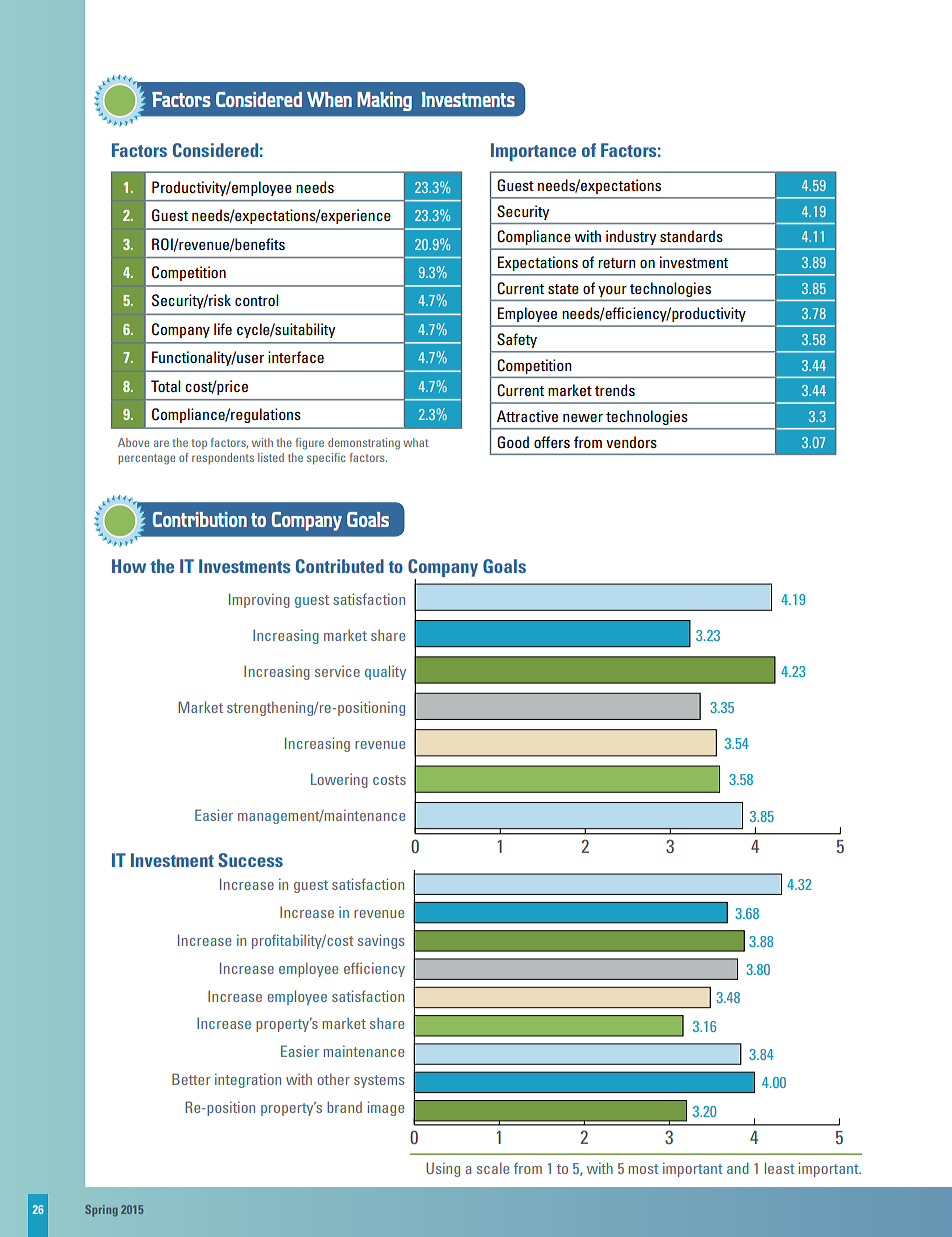 The image size is (952, 1237). Describe the element at coordinates (101, 1211) in the screenshot. I see `Spring` at that location.
